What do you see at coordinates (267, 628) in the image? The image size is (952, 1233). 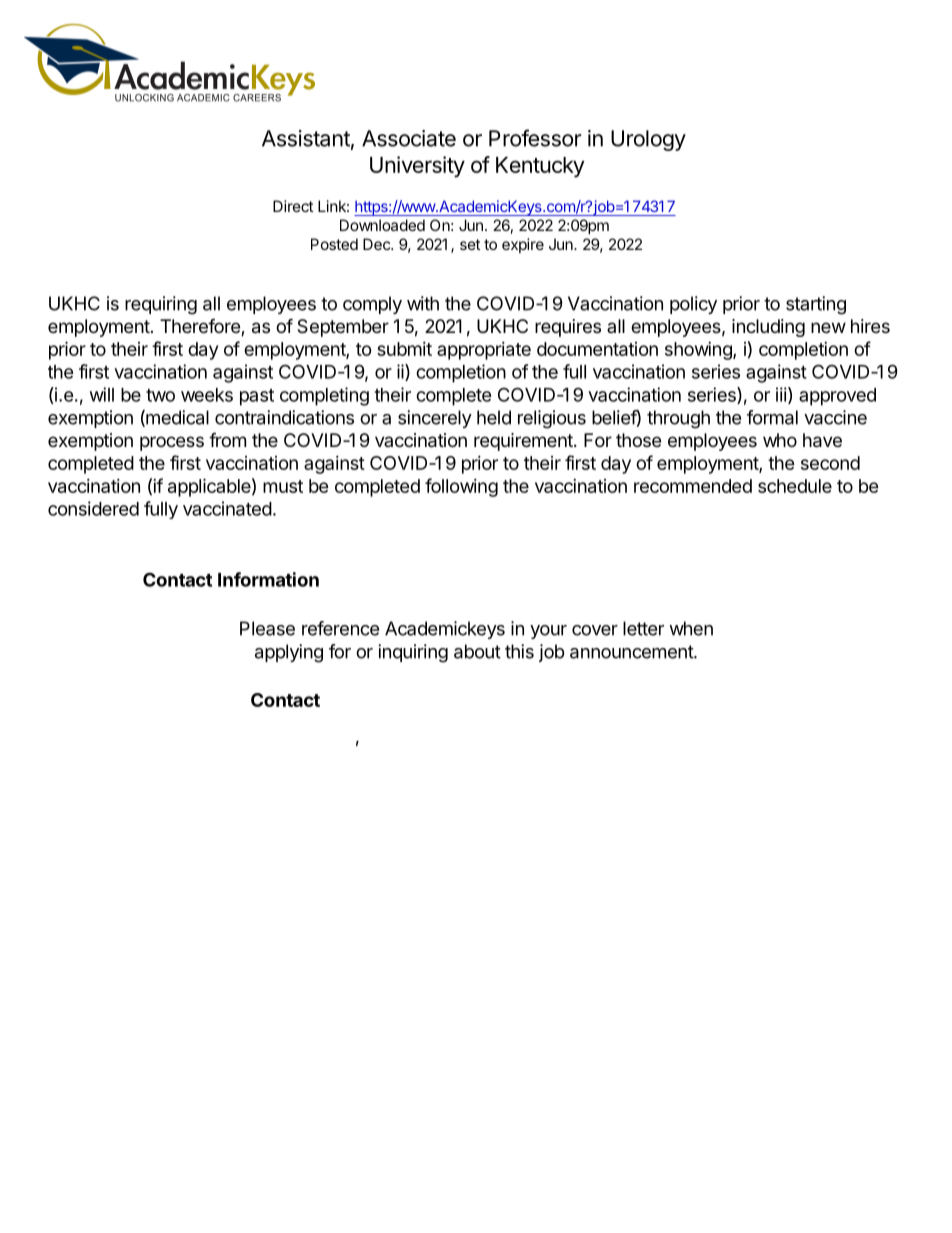 I see `Please` at bounding box center [267, 628].
